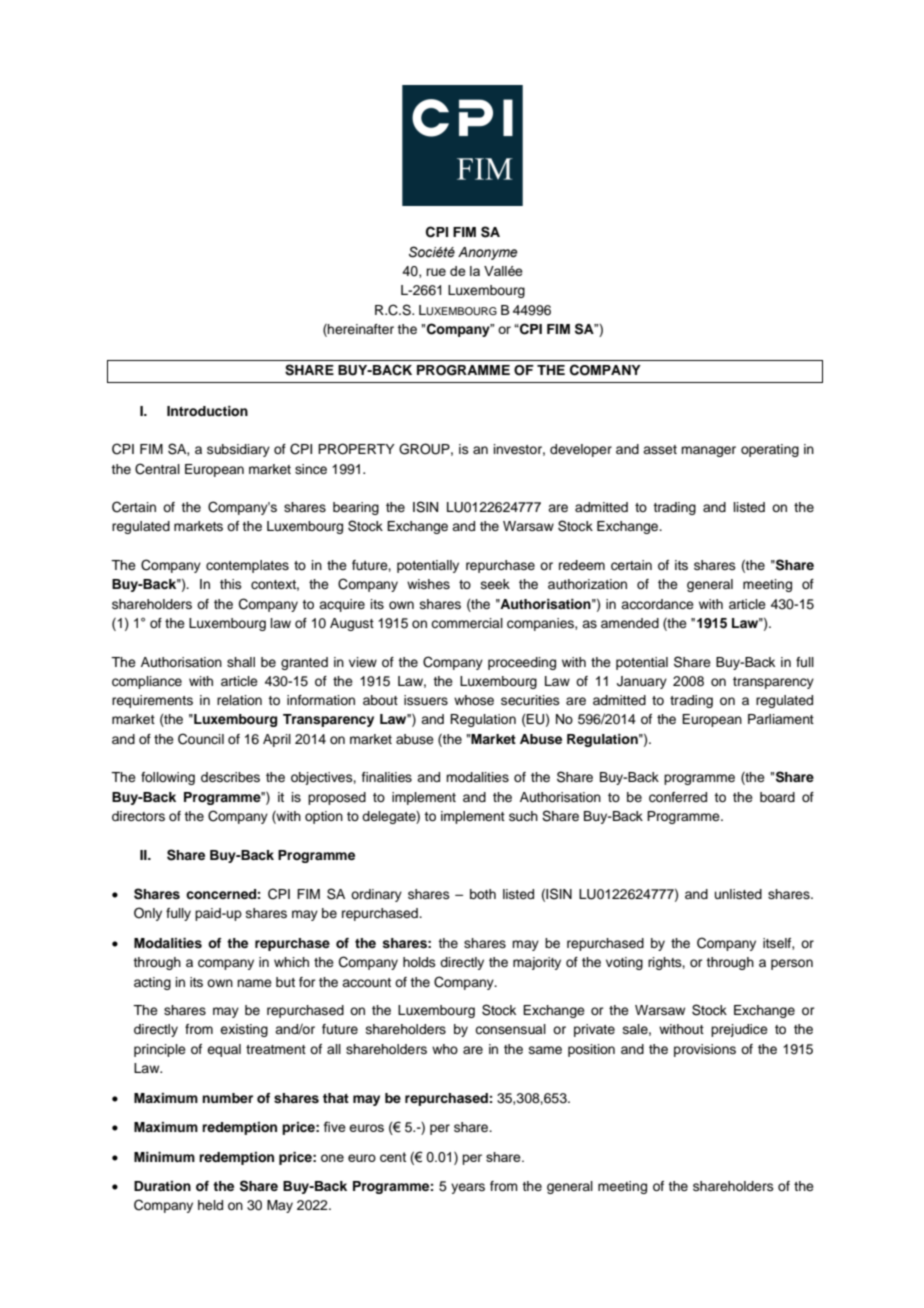 Image resolution: width=924 pixels, height=1308 pixels. What do you see at coordinates (468, 1188) in the screenshot?
I see `years` at bounding box center [468, 1188].
